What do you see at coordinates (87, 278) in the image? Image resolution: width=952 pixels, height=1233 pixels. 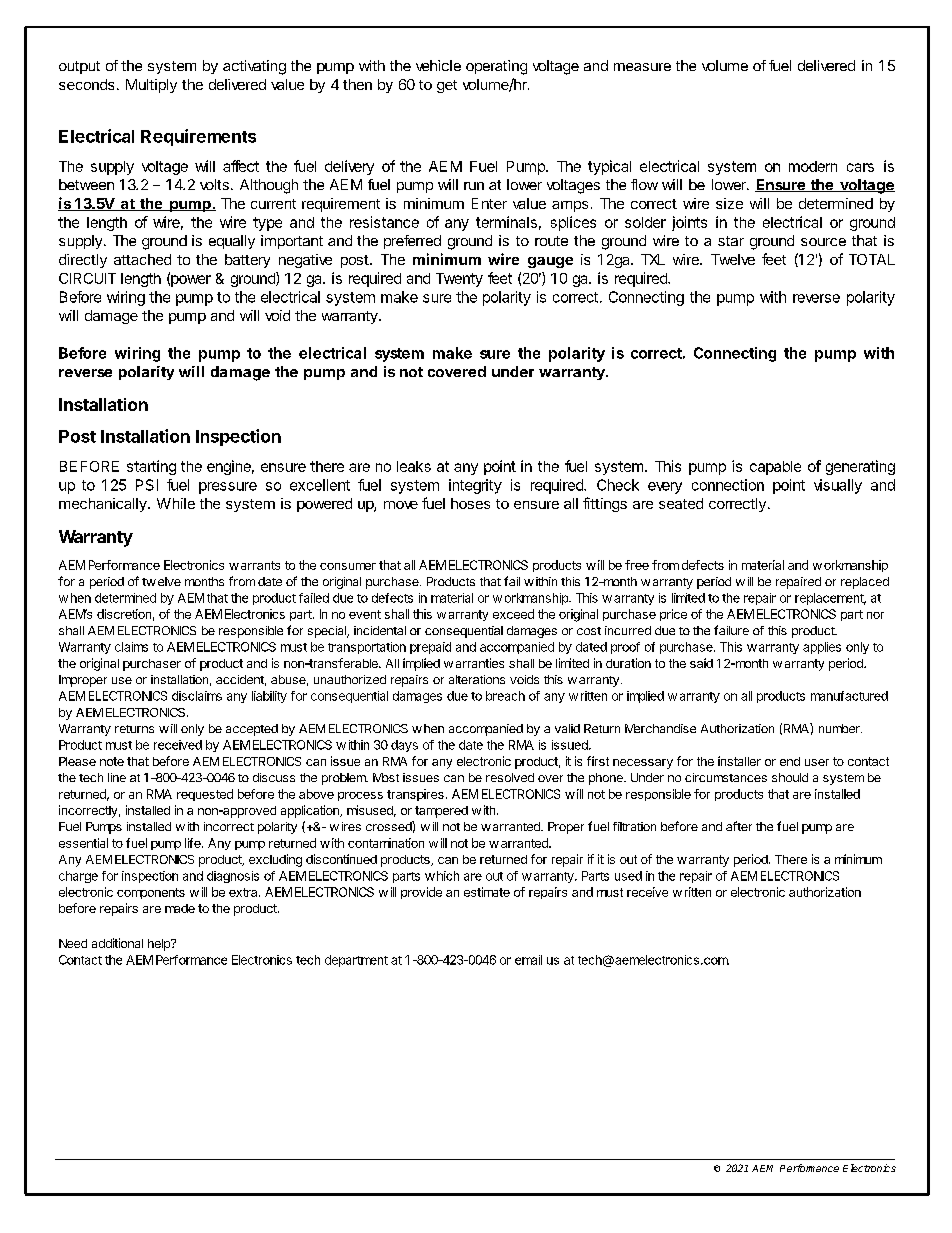 I see `CIRCUIT` at bounding box center [87, 278].
